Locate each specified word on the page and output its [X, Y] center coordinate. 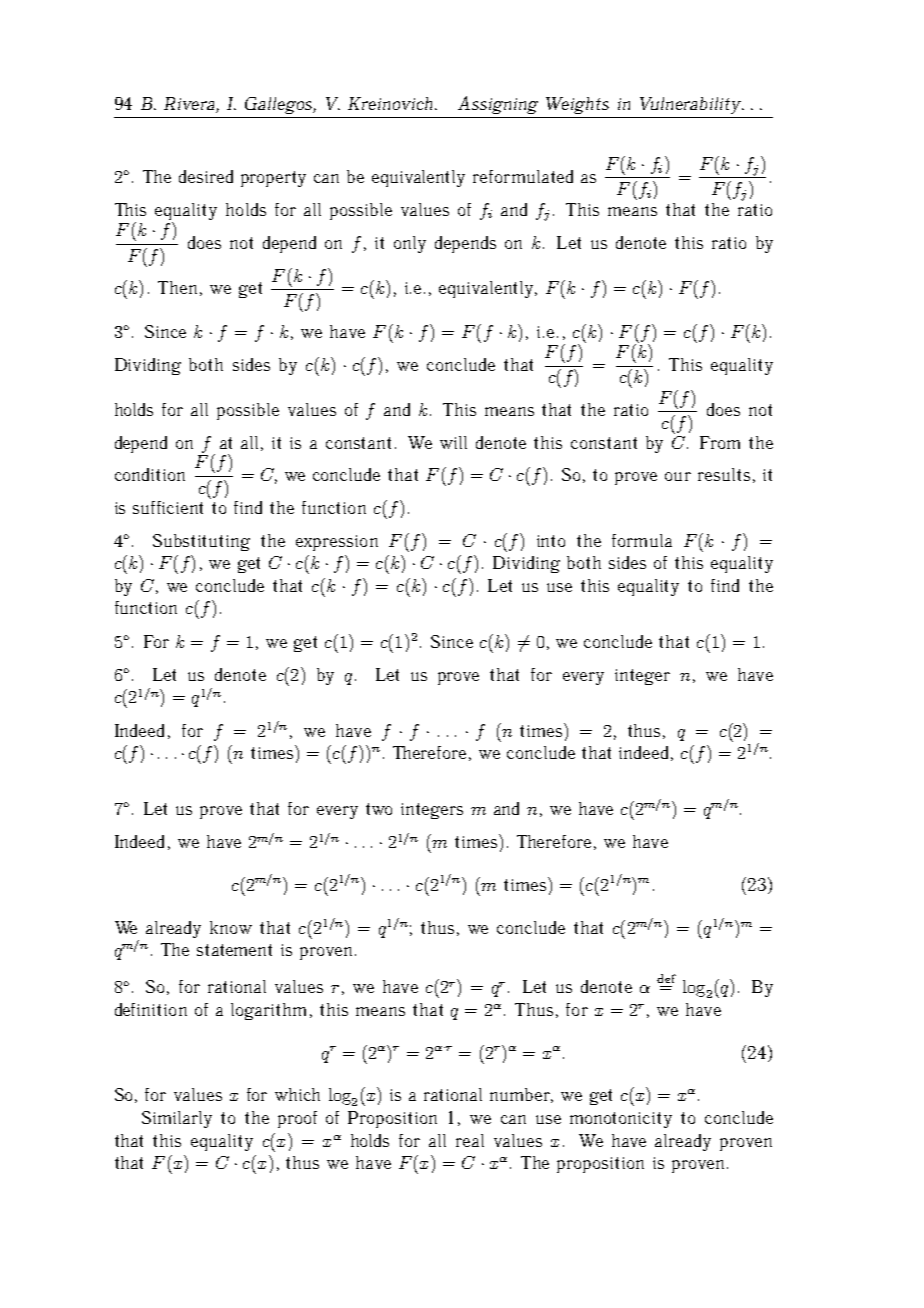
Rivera [190, 105]
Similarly [177, 1119]
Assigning [498, 105]
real [470, 1140]
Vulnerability [691, 105]
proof [297, 1119]
